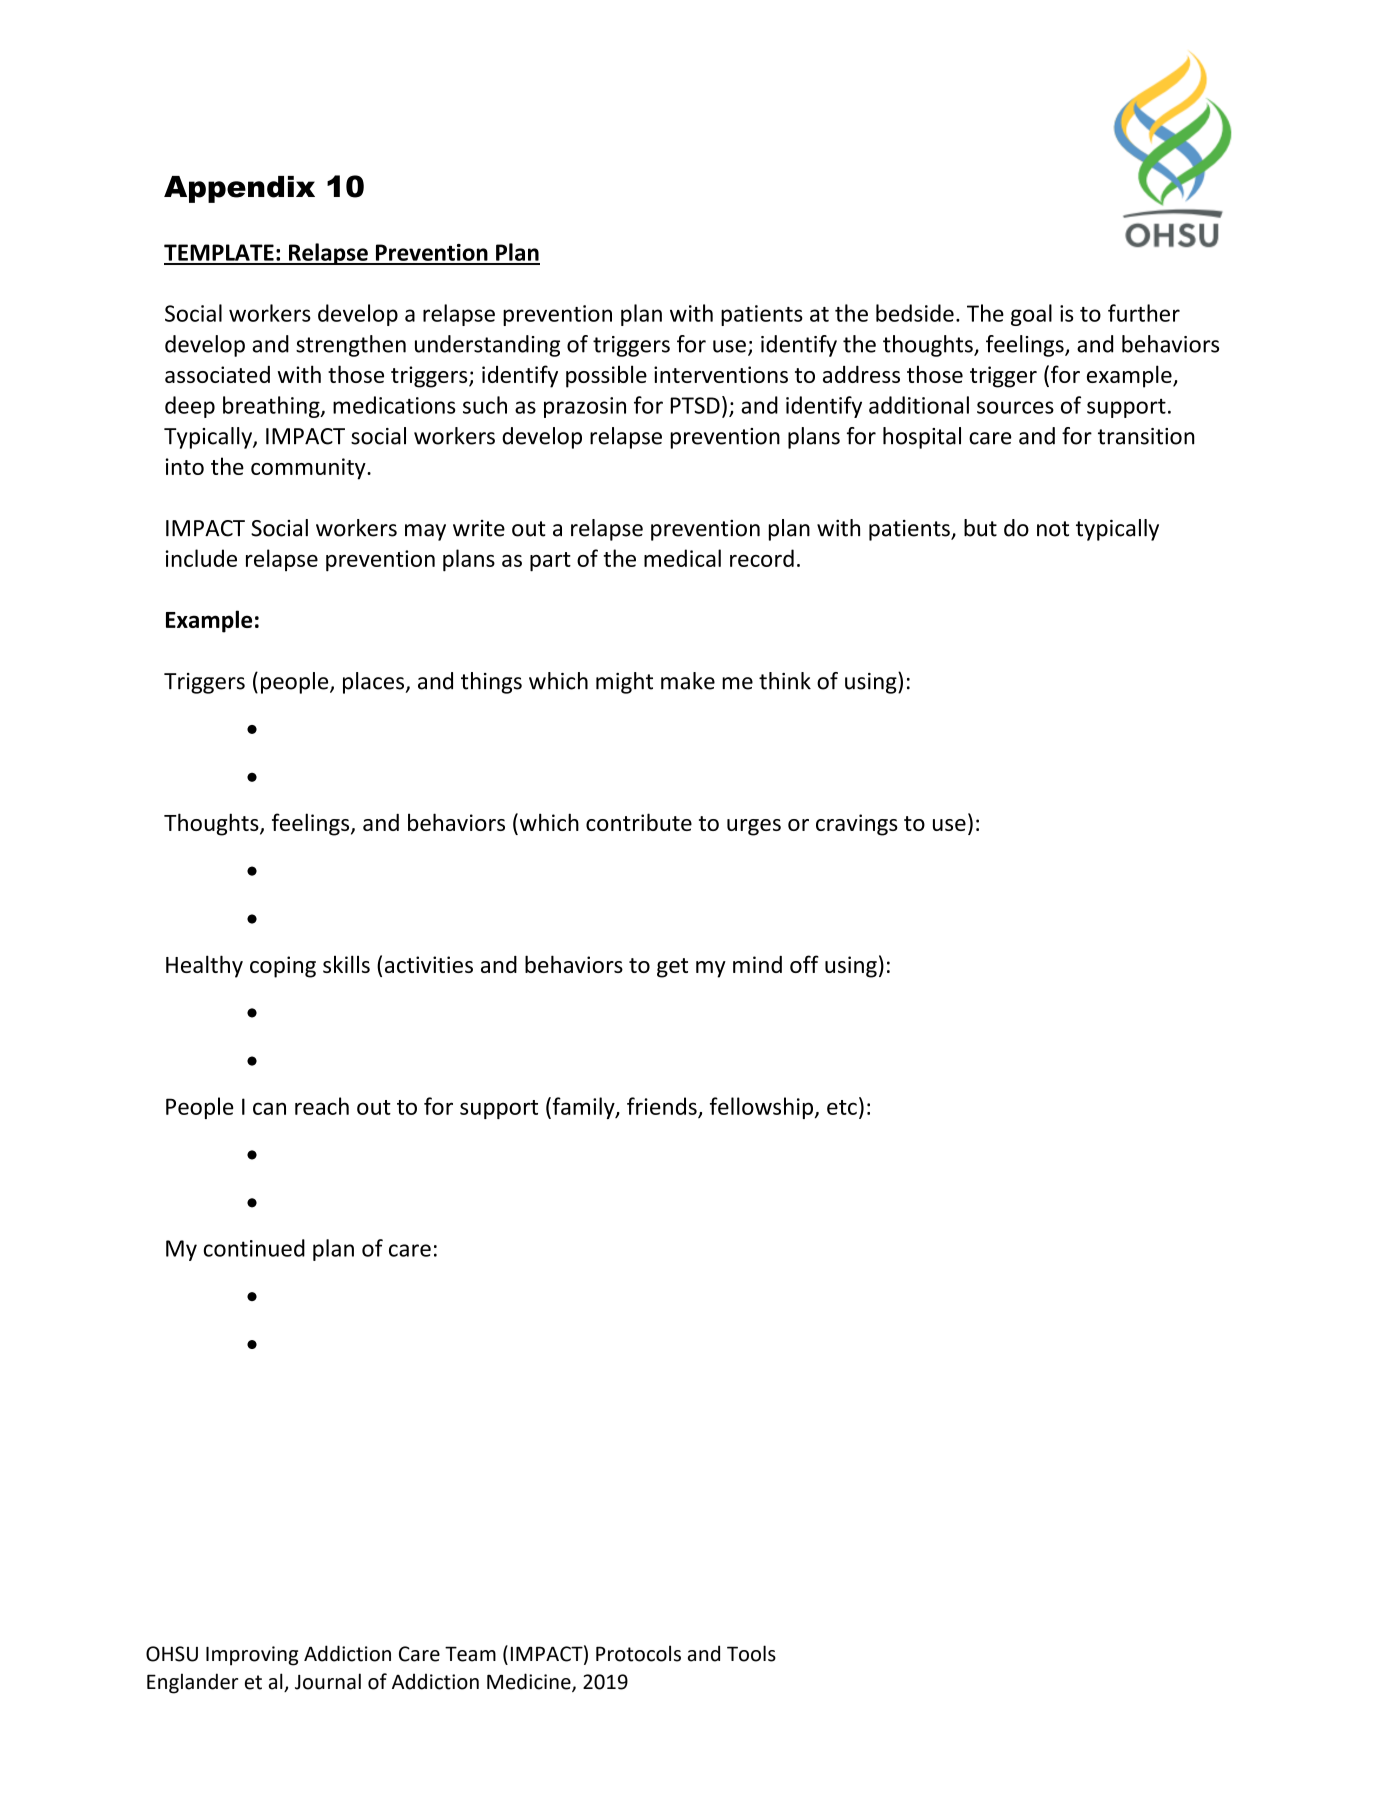  I want to click on coping, so click(283, 967).
